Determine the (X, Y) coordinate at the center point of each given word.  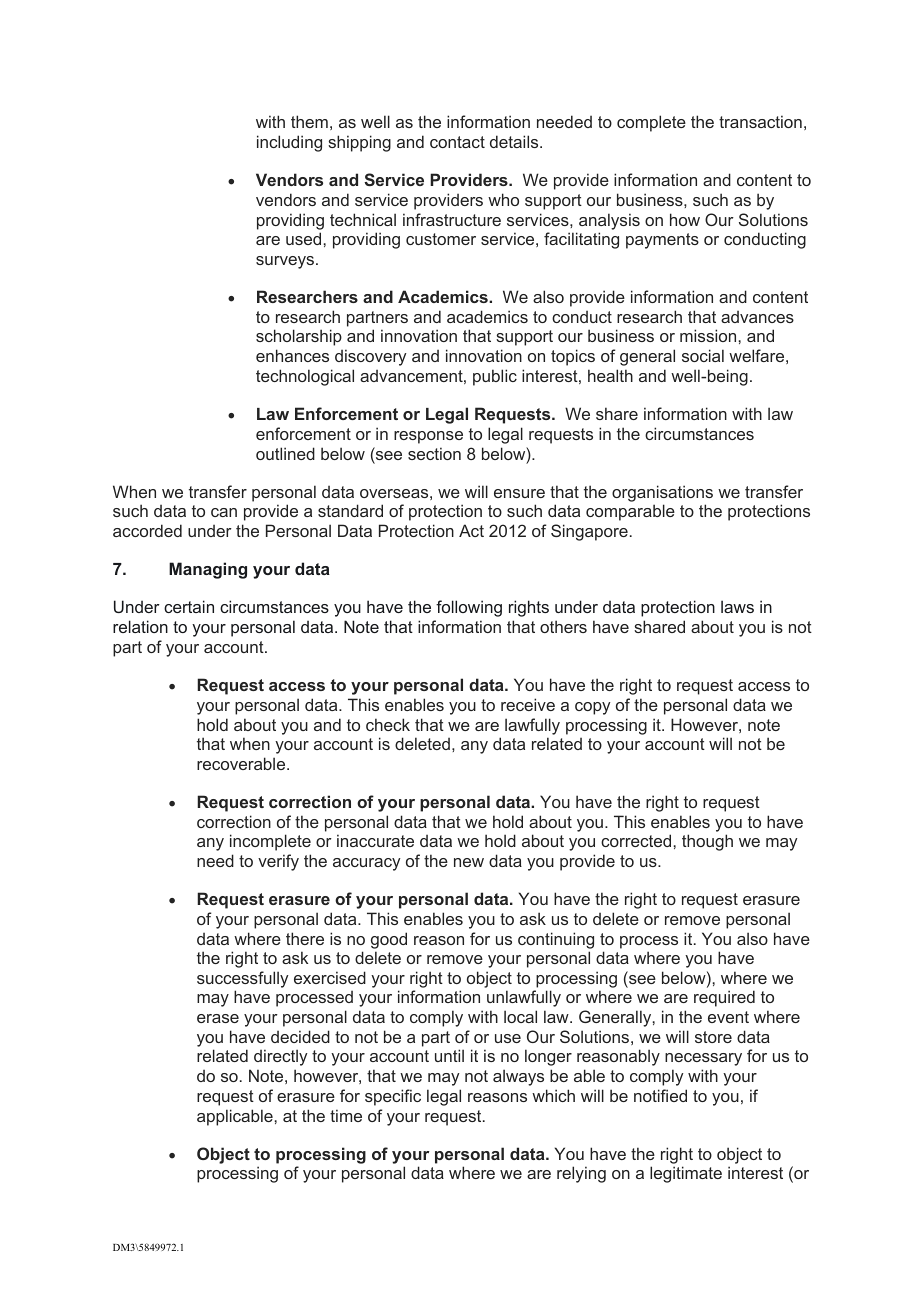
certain (189, 606)
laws (737, 606)
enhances (292, 355)
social (703, 355)
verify (278, 862)
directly (281, 1057)
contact (457, 142)
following (469, 608)
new (469, 862)
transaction (760, 121)
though (707, 842)
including (289, 143)
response (428, 437)
